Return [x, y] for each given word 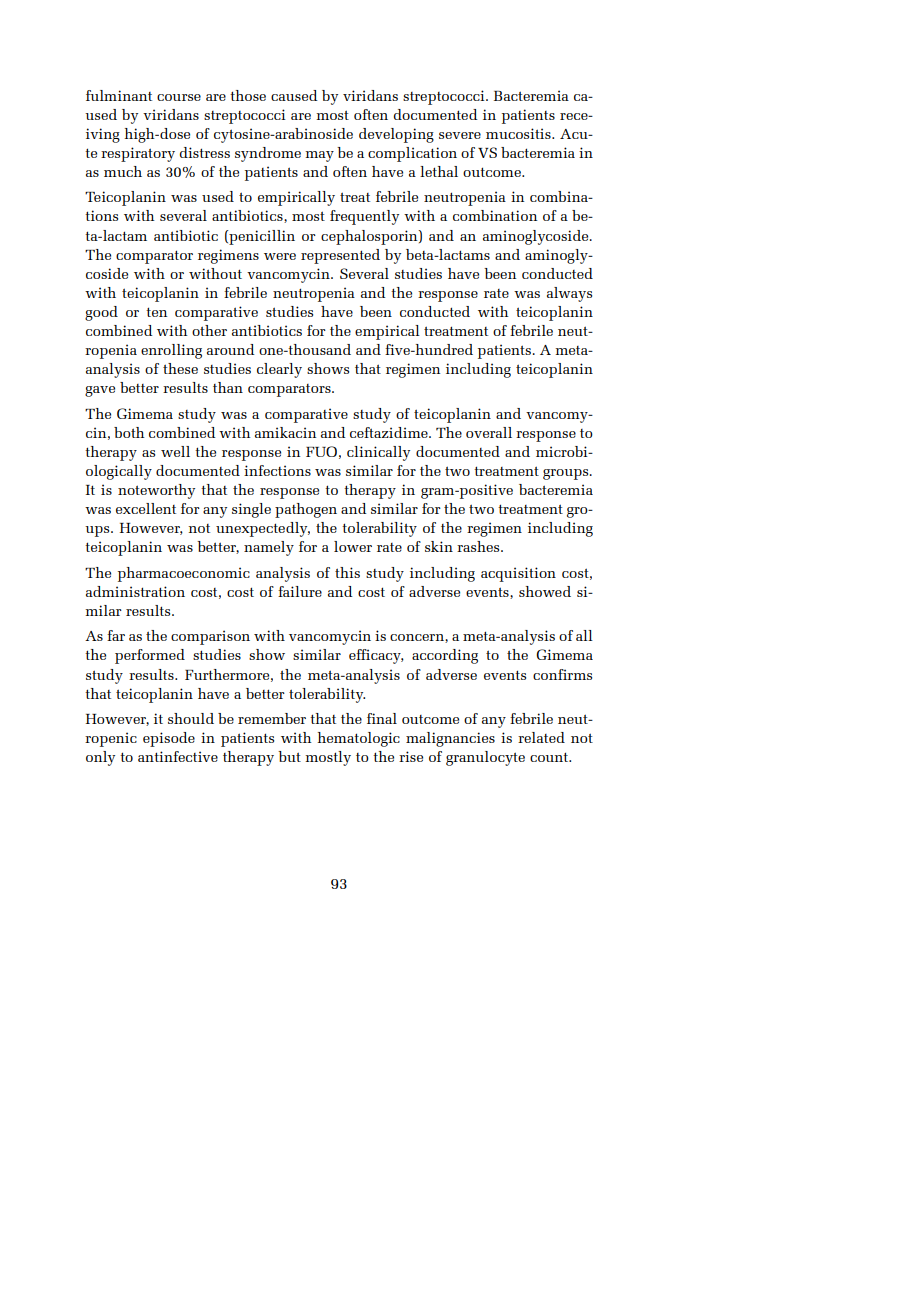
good [101, 313]
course [179, 97]
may [319, 156]
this [347, 572]
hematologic [358, 739]
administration [135, 591]
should [191, 718]
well [175, 451]
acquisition [518, 574]
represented [340, 256]
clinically [378, 453]
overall [489, 432]
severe [460, 135]
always [569, 294]
